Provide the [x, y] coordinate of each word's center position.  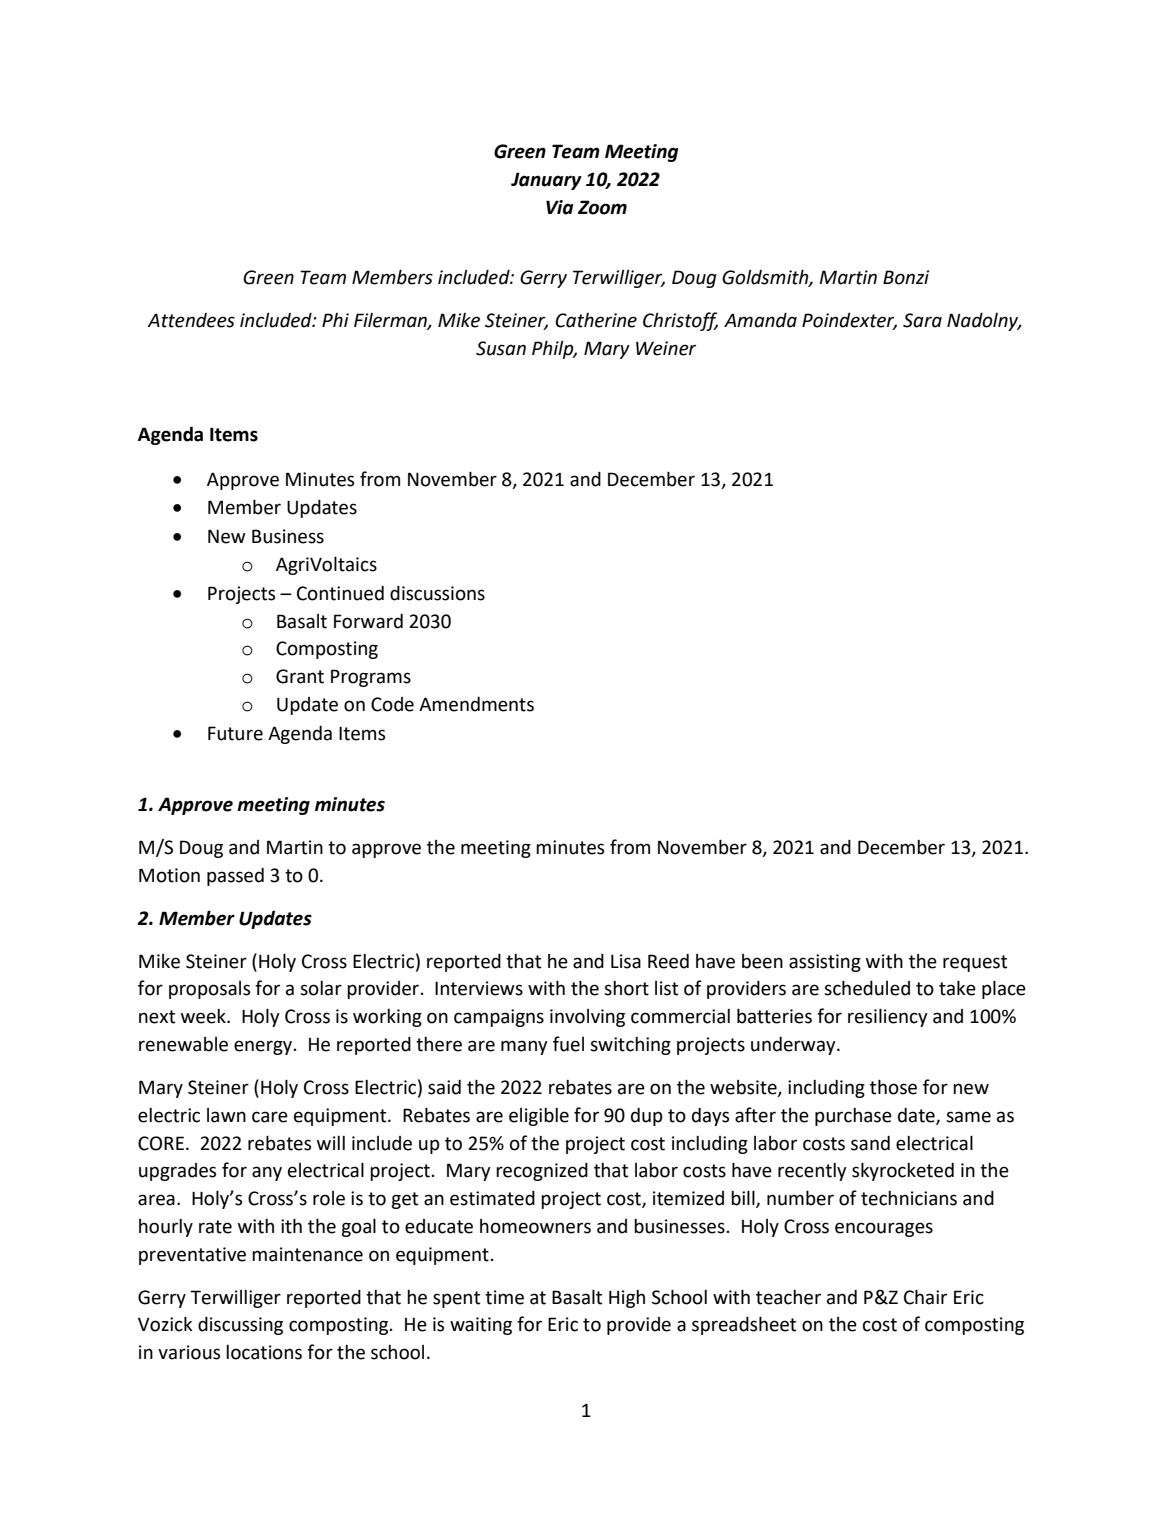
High [627, 1299]
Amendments [476, 704]
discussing [240, 1326]
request [975, 963]
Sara [922, 320]
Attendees [191, 320]
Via [559, 207]
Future [235, 733]
